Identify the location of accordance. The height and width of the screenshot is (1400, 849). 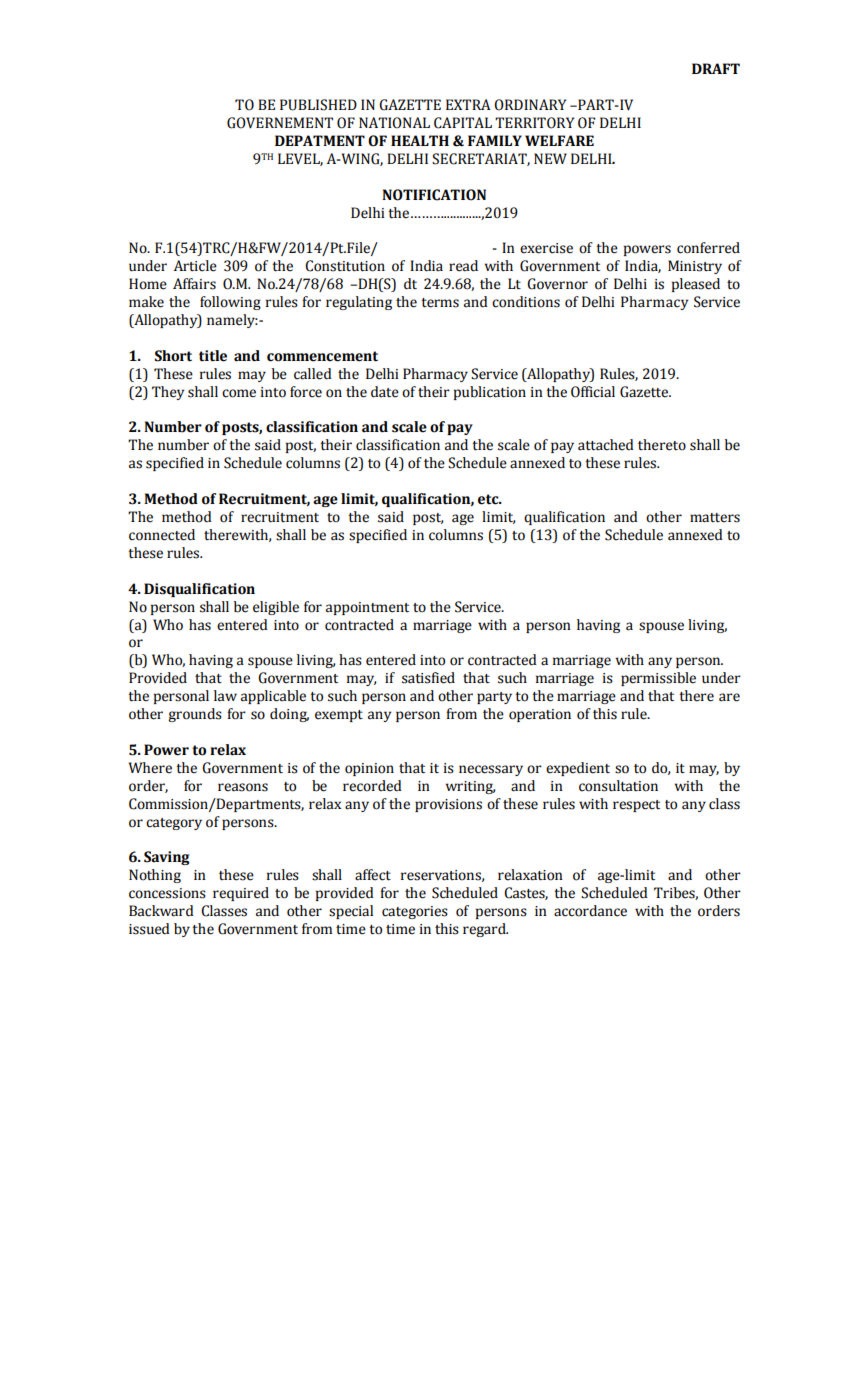
(590, 911).
